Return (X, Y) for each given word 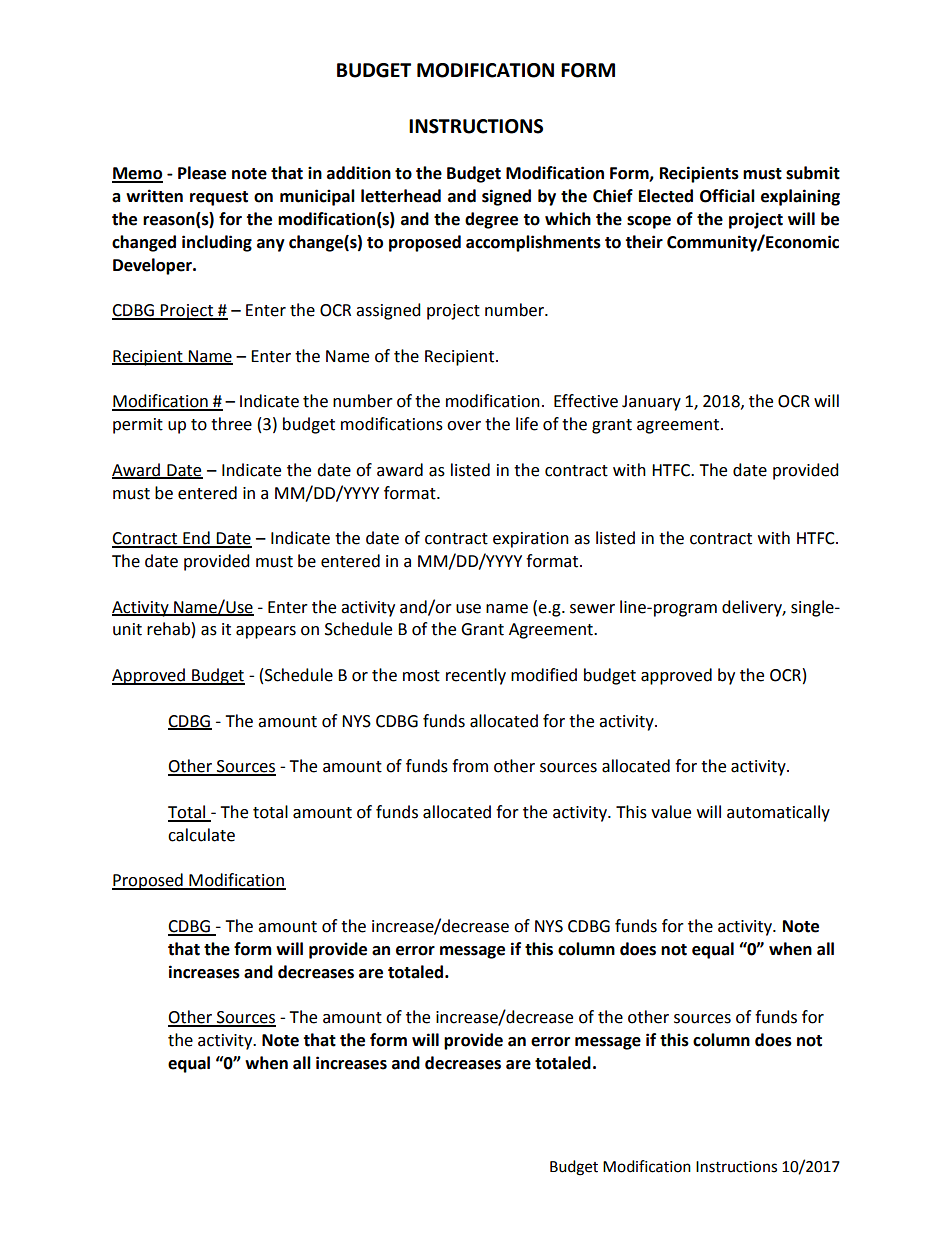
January (651, 403)
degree (491, 220)
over (464, 426)
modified (544, 675)
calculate (201, 835)
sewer (592, 609)
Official (727, 196)
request (219, 198)
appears (266, 632)
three (231, 424)
